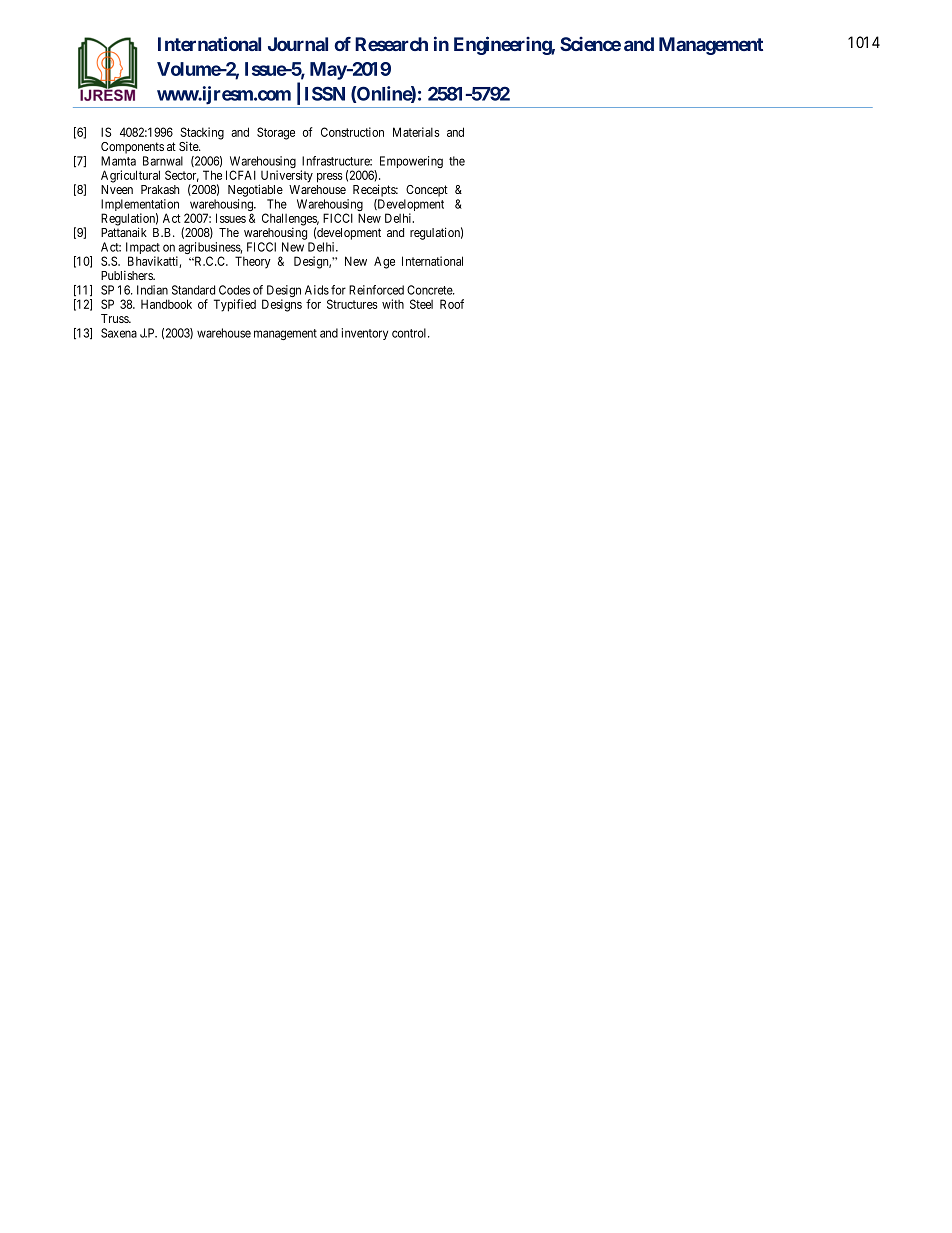 The width and height of the document is (952, 1233). Describe the element at coordinates (298, 44) in the document. I see `Journal` at that location.
